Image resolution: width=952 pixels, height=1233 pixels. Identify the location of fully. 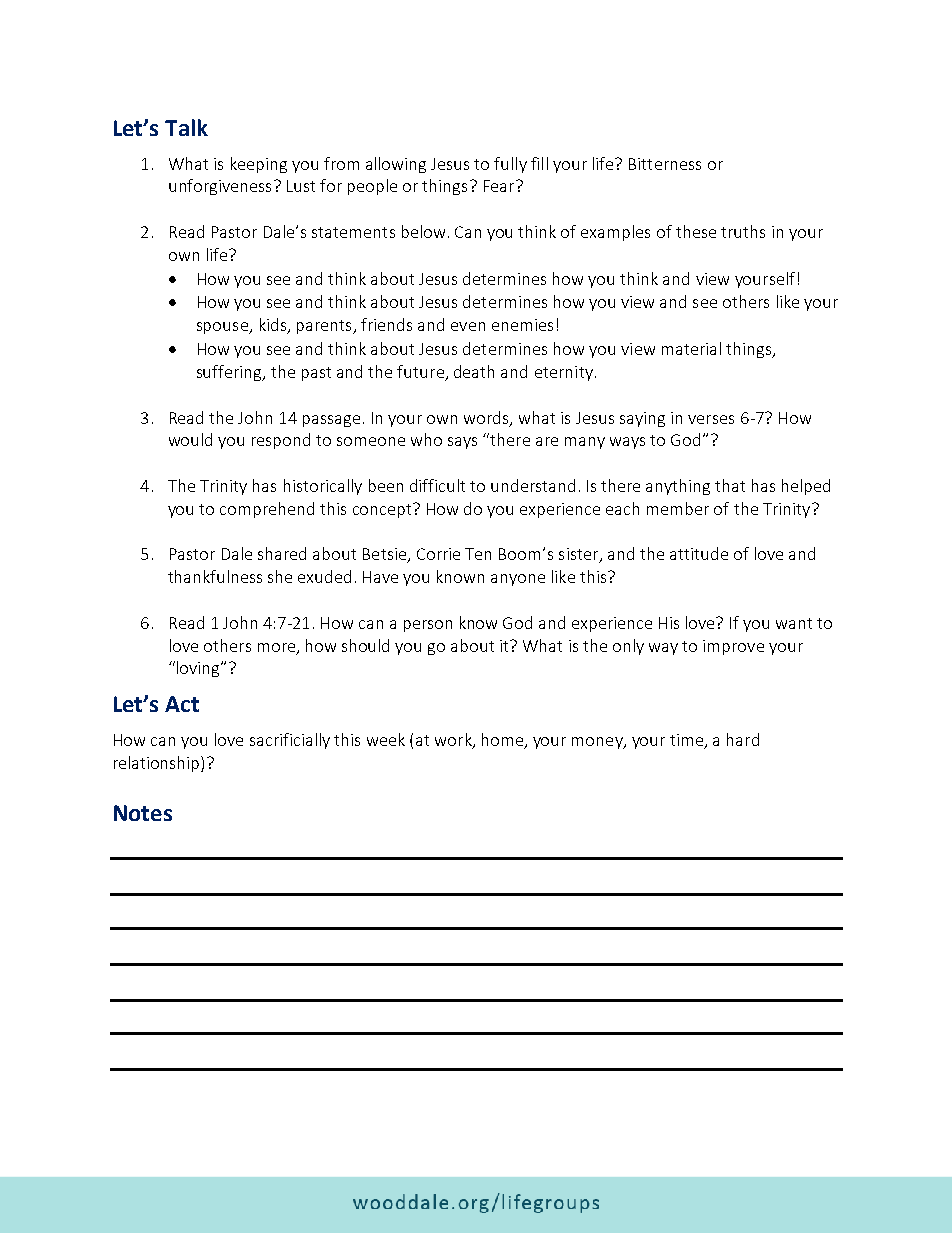
(510, 165).
